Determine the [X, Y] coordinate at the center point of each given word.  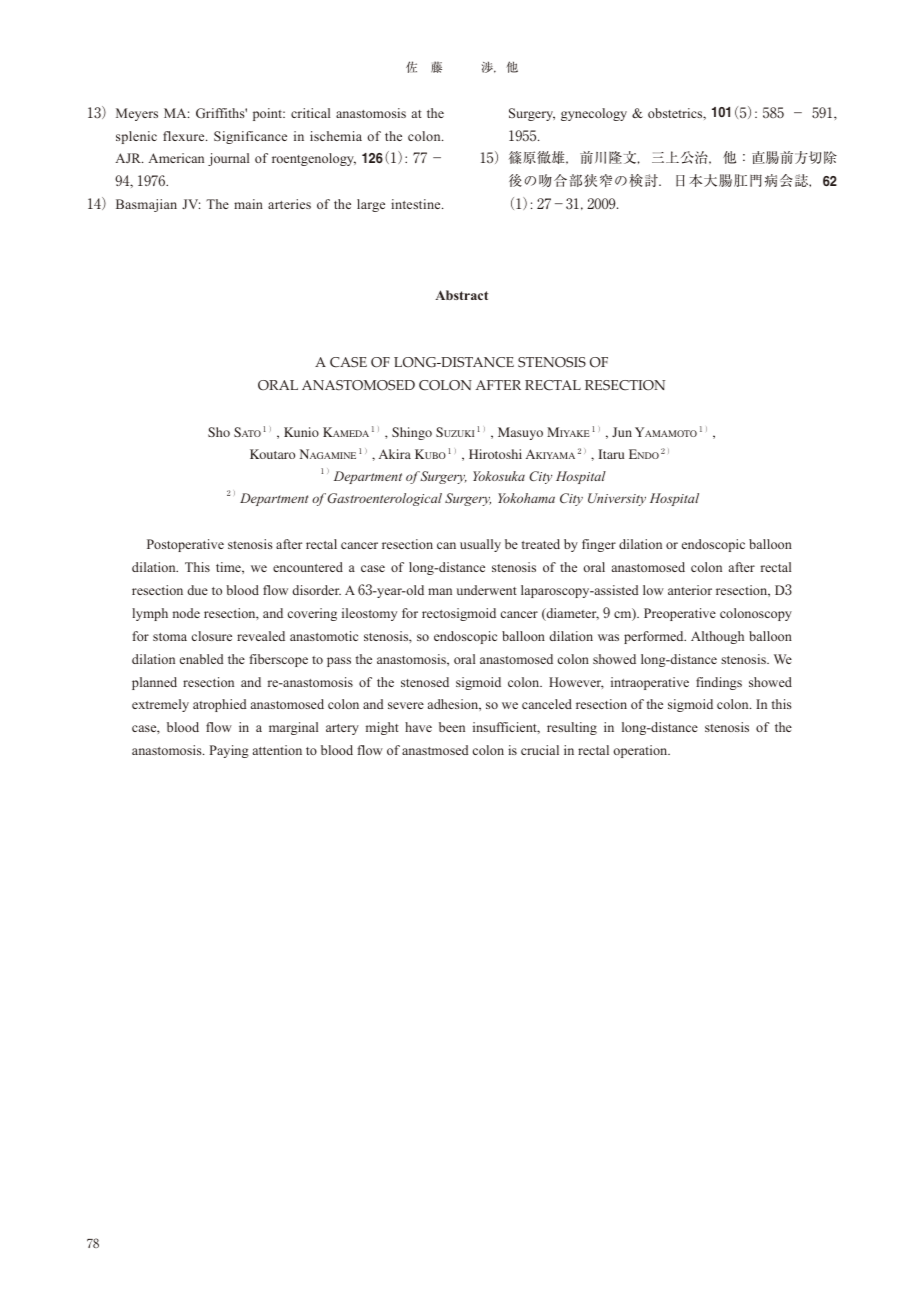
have [418, 727]
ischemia [336, 136]
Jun [622, 432]
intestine [417, 204]
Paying [229, 751]
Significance [250, 137]
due [198, 590]
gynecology [594, 114]
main [248, 204]
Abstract [461, 295]
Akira [395, 454]
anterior [690, 590]
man [440, 591]
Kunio [301, 432]
